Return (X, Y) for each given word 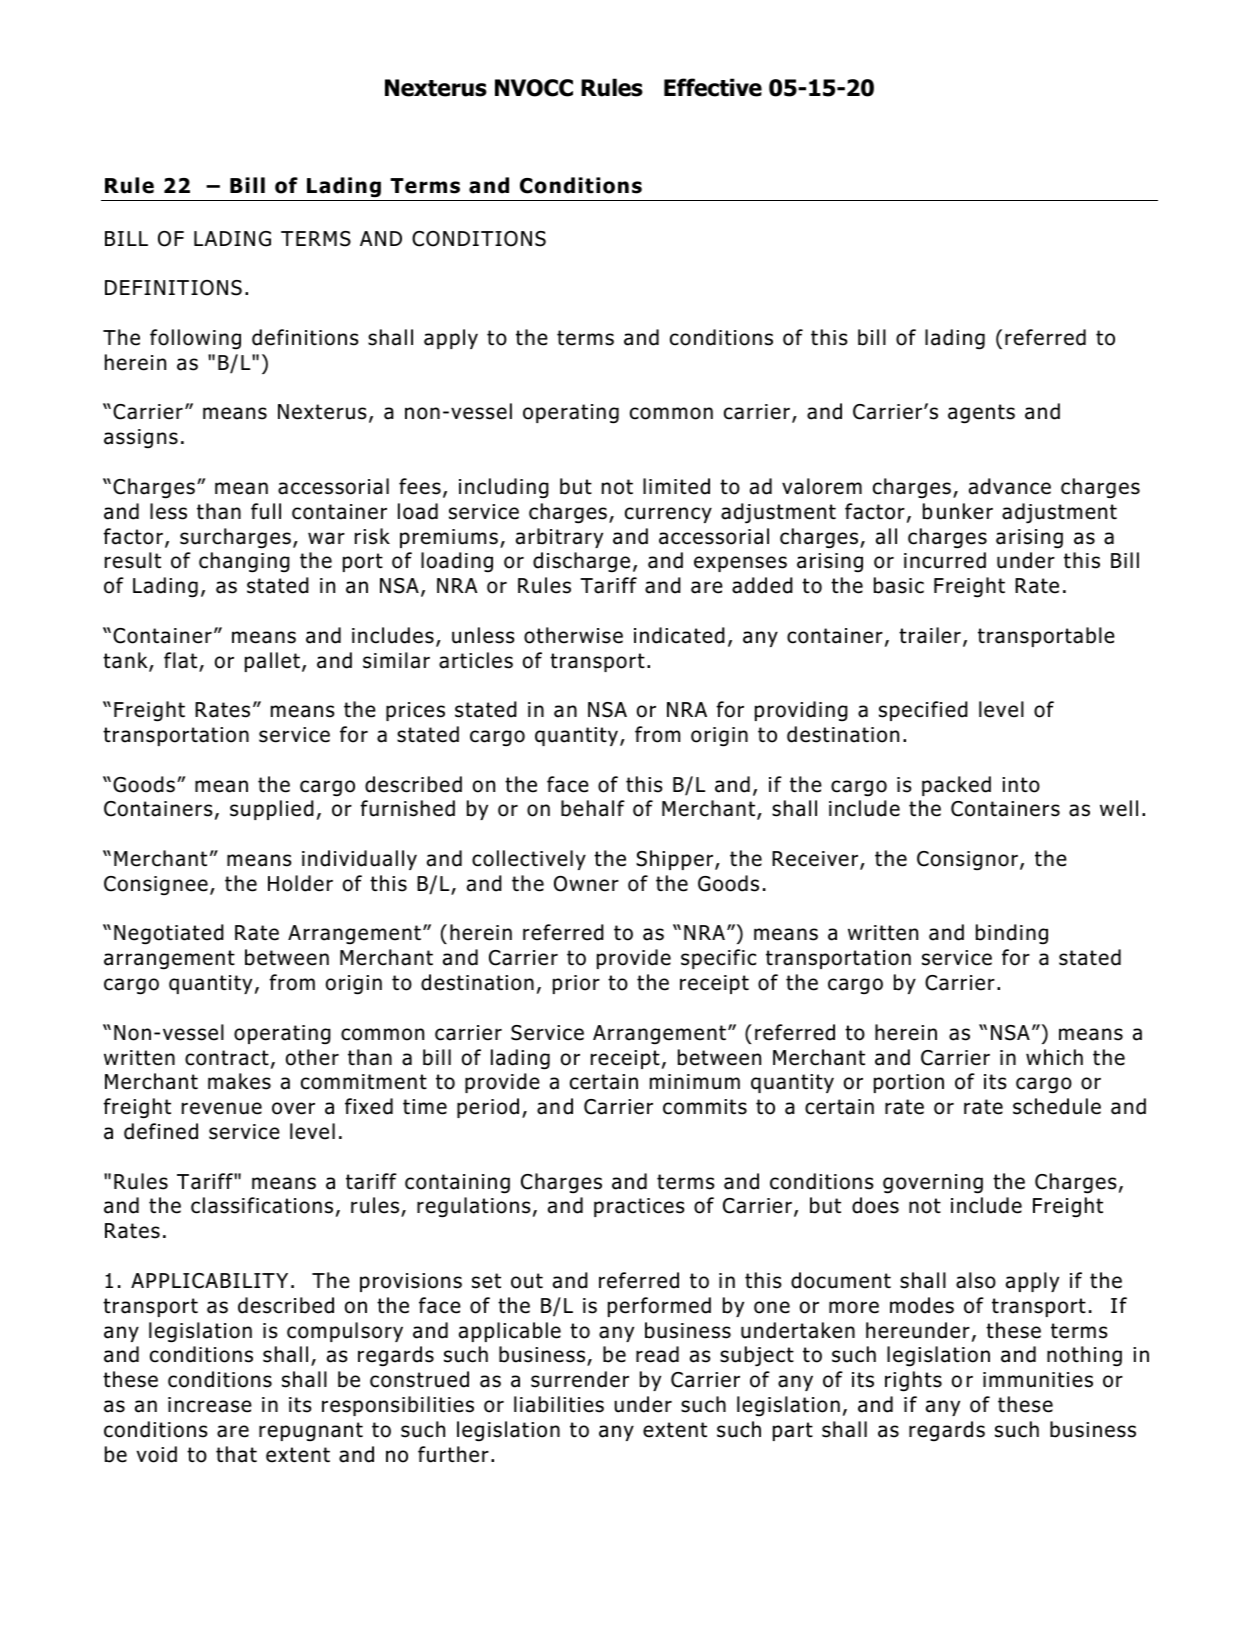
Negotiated (169, 934)
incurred (945, 560)
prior (576, 984)
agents (981, 414)
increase (210, 1405)
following (195, 339)
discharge (581, 562)
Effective (713, 87)
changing (244, 562)
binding (1012, 934)
